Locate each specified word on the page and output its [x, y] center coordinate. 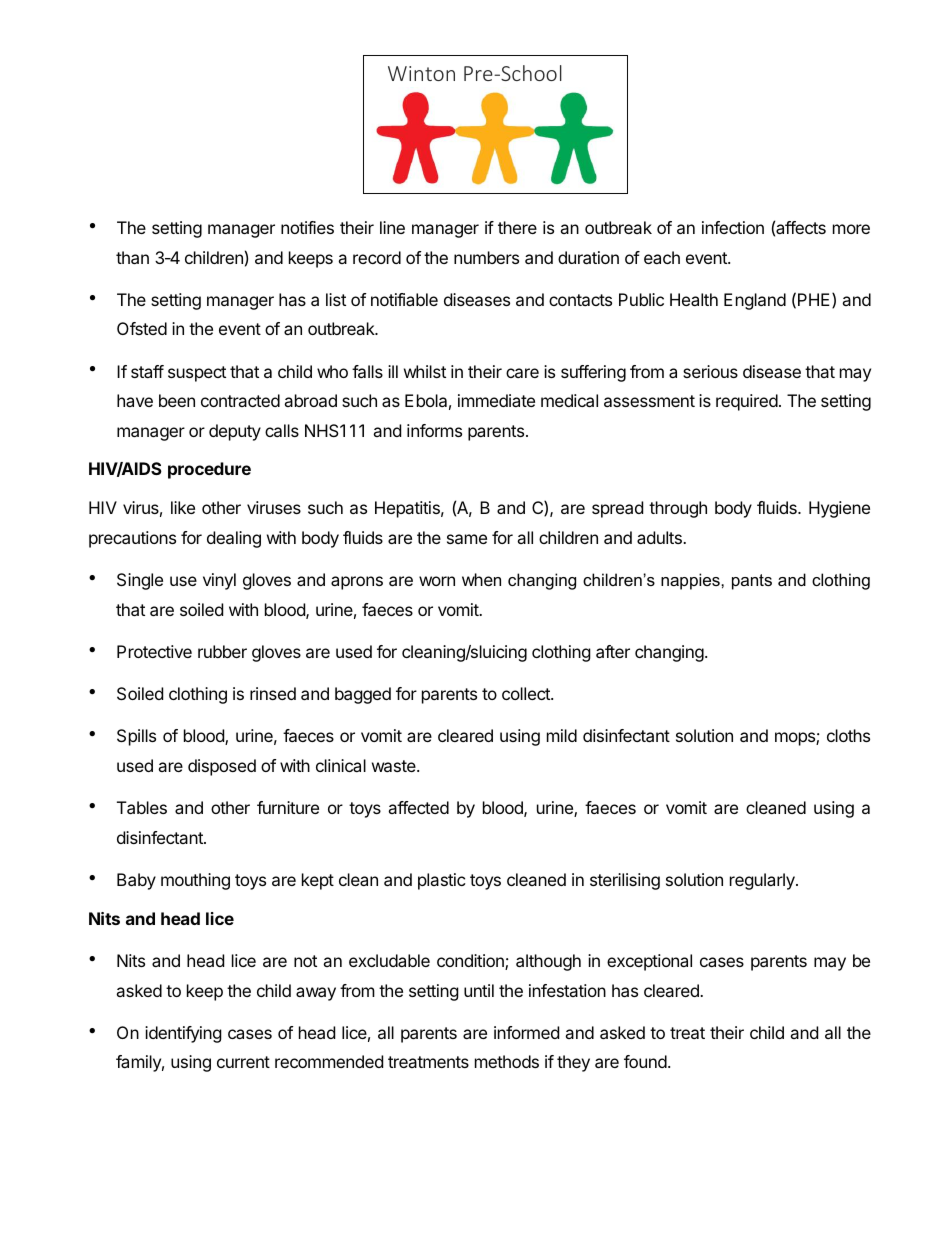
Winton [421, 73]
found [645, 1061]
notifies [307, 227]
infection [733, 227]
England [755, 301]
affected [418, 807]
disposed [222, 767]
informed [526, 1032]
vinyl [219, 581]
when [481, 579]
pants [752, 582]
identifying [183, 1034]
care [522, 373]
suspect [197, 374]
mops [796, 739]
